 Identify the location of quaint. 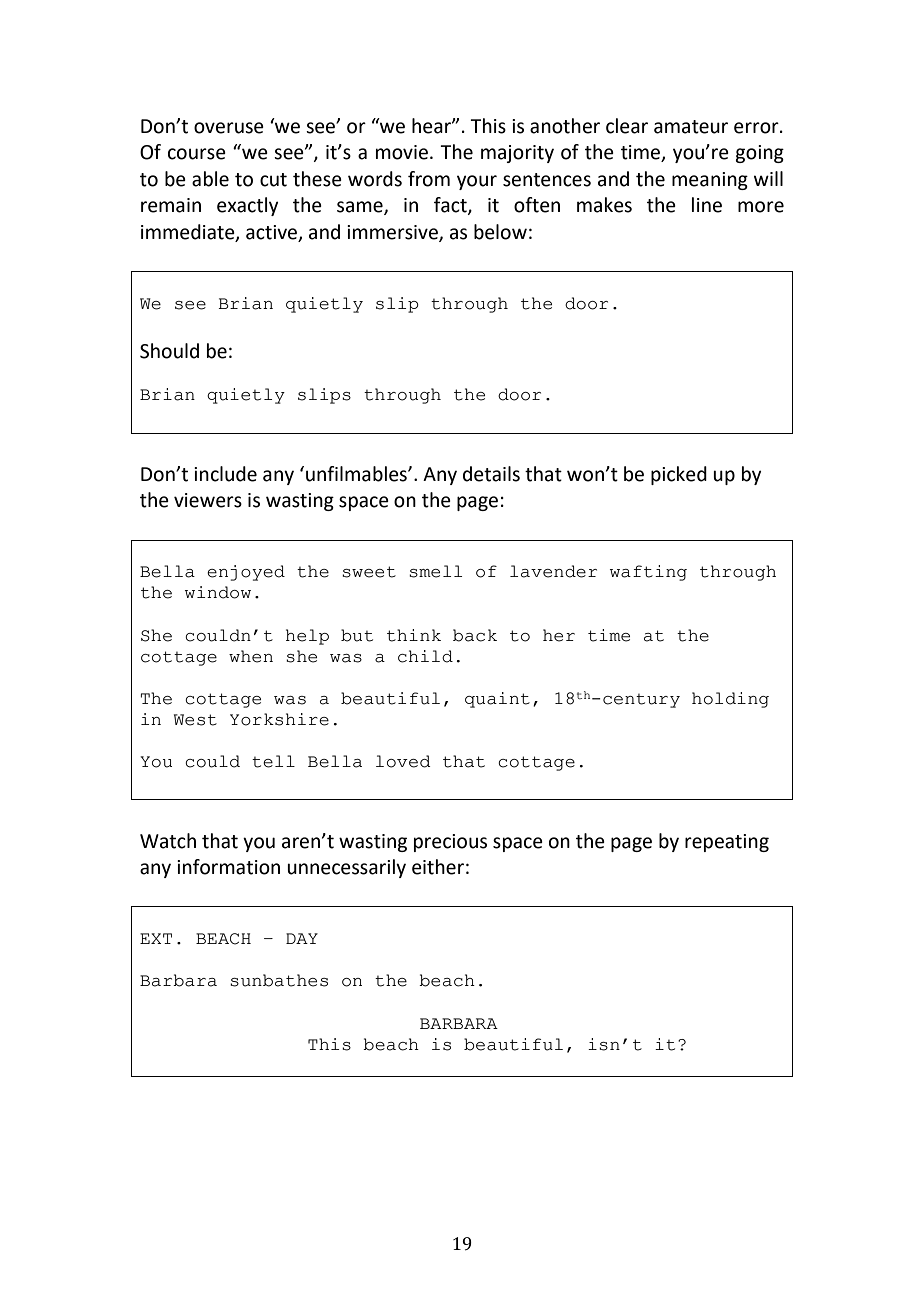
(497, 700).
